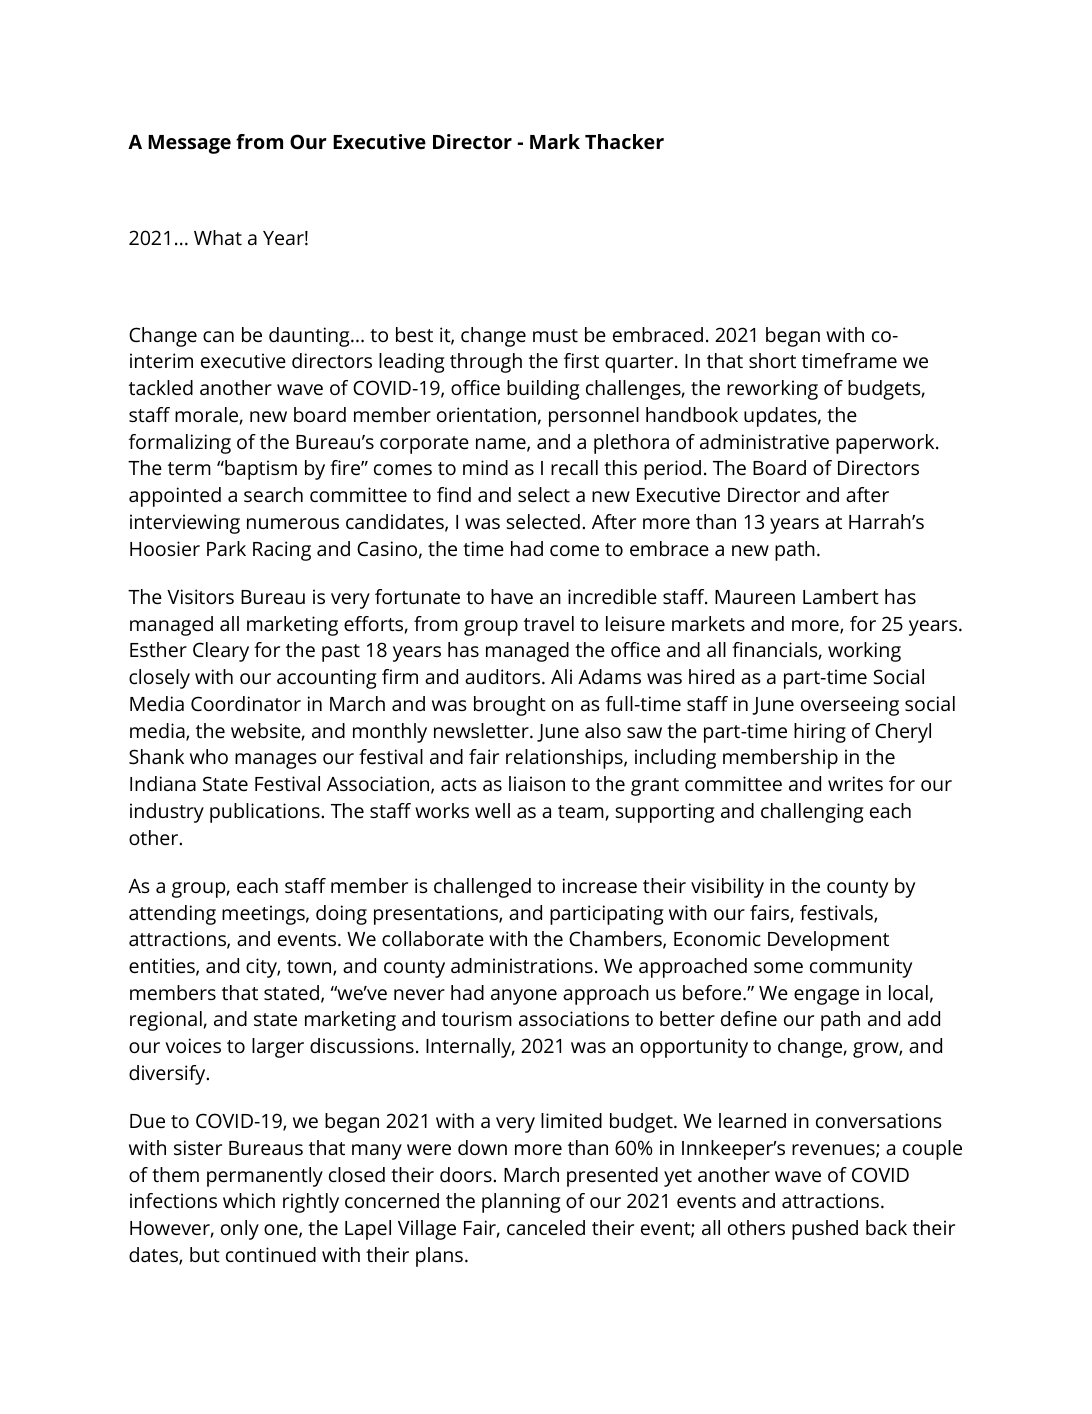  I want to click on must, so click(555, 335).
